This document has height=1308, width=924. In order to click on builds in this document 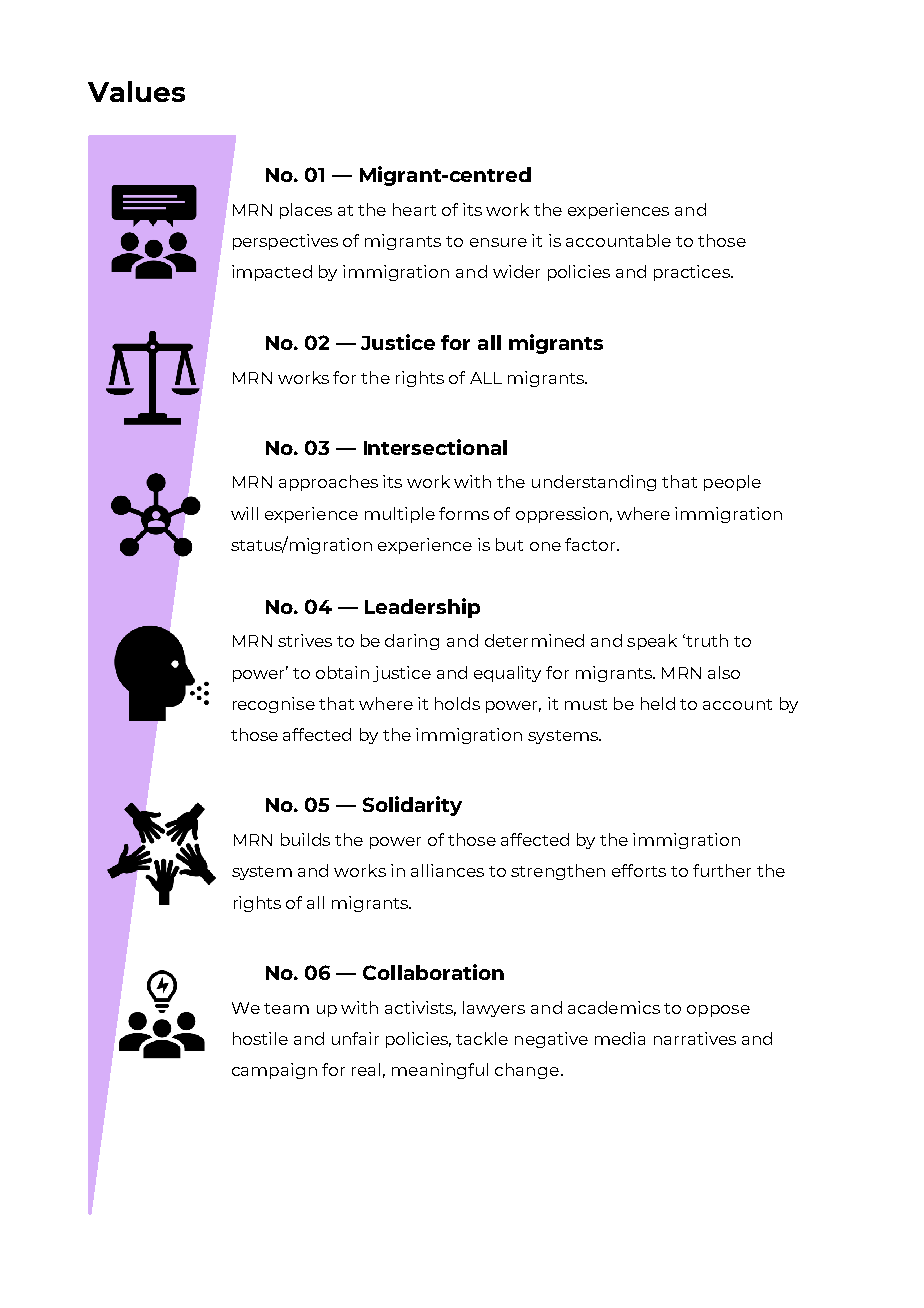, I will do `click(305, 839)`.
